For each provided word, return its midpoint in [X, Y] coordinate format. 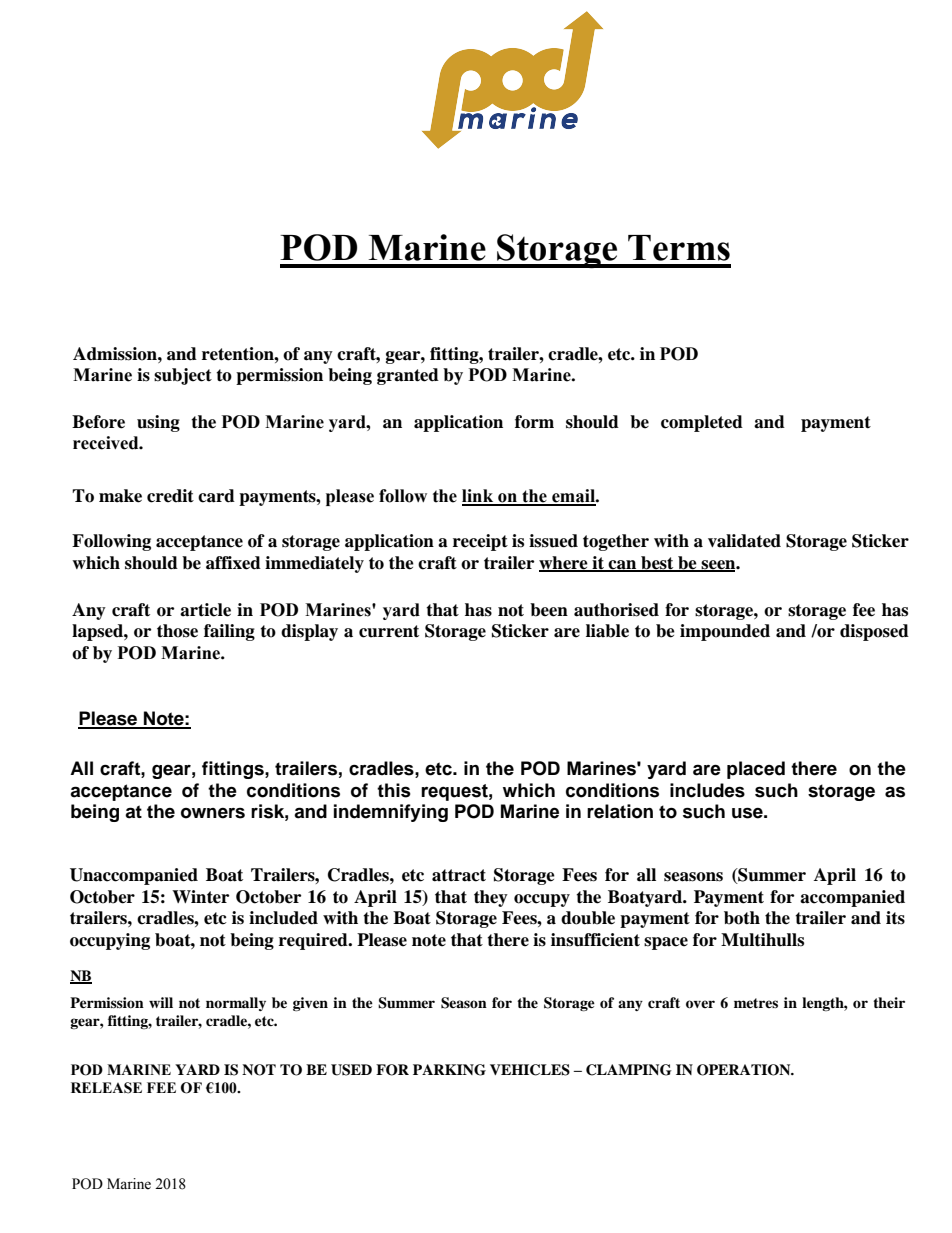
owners [213, 813]
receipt [480, 542]
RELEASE [106, 1088]
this [394, 790]
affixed [233, 563]
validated [744, 541]
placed [756, 770]
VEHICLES [530, 1070]
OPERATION [745, 1070]
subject [183, 376]
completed [702, 423]
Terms [679, 248]
